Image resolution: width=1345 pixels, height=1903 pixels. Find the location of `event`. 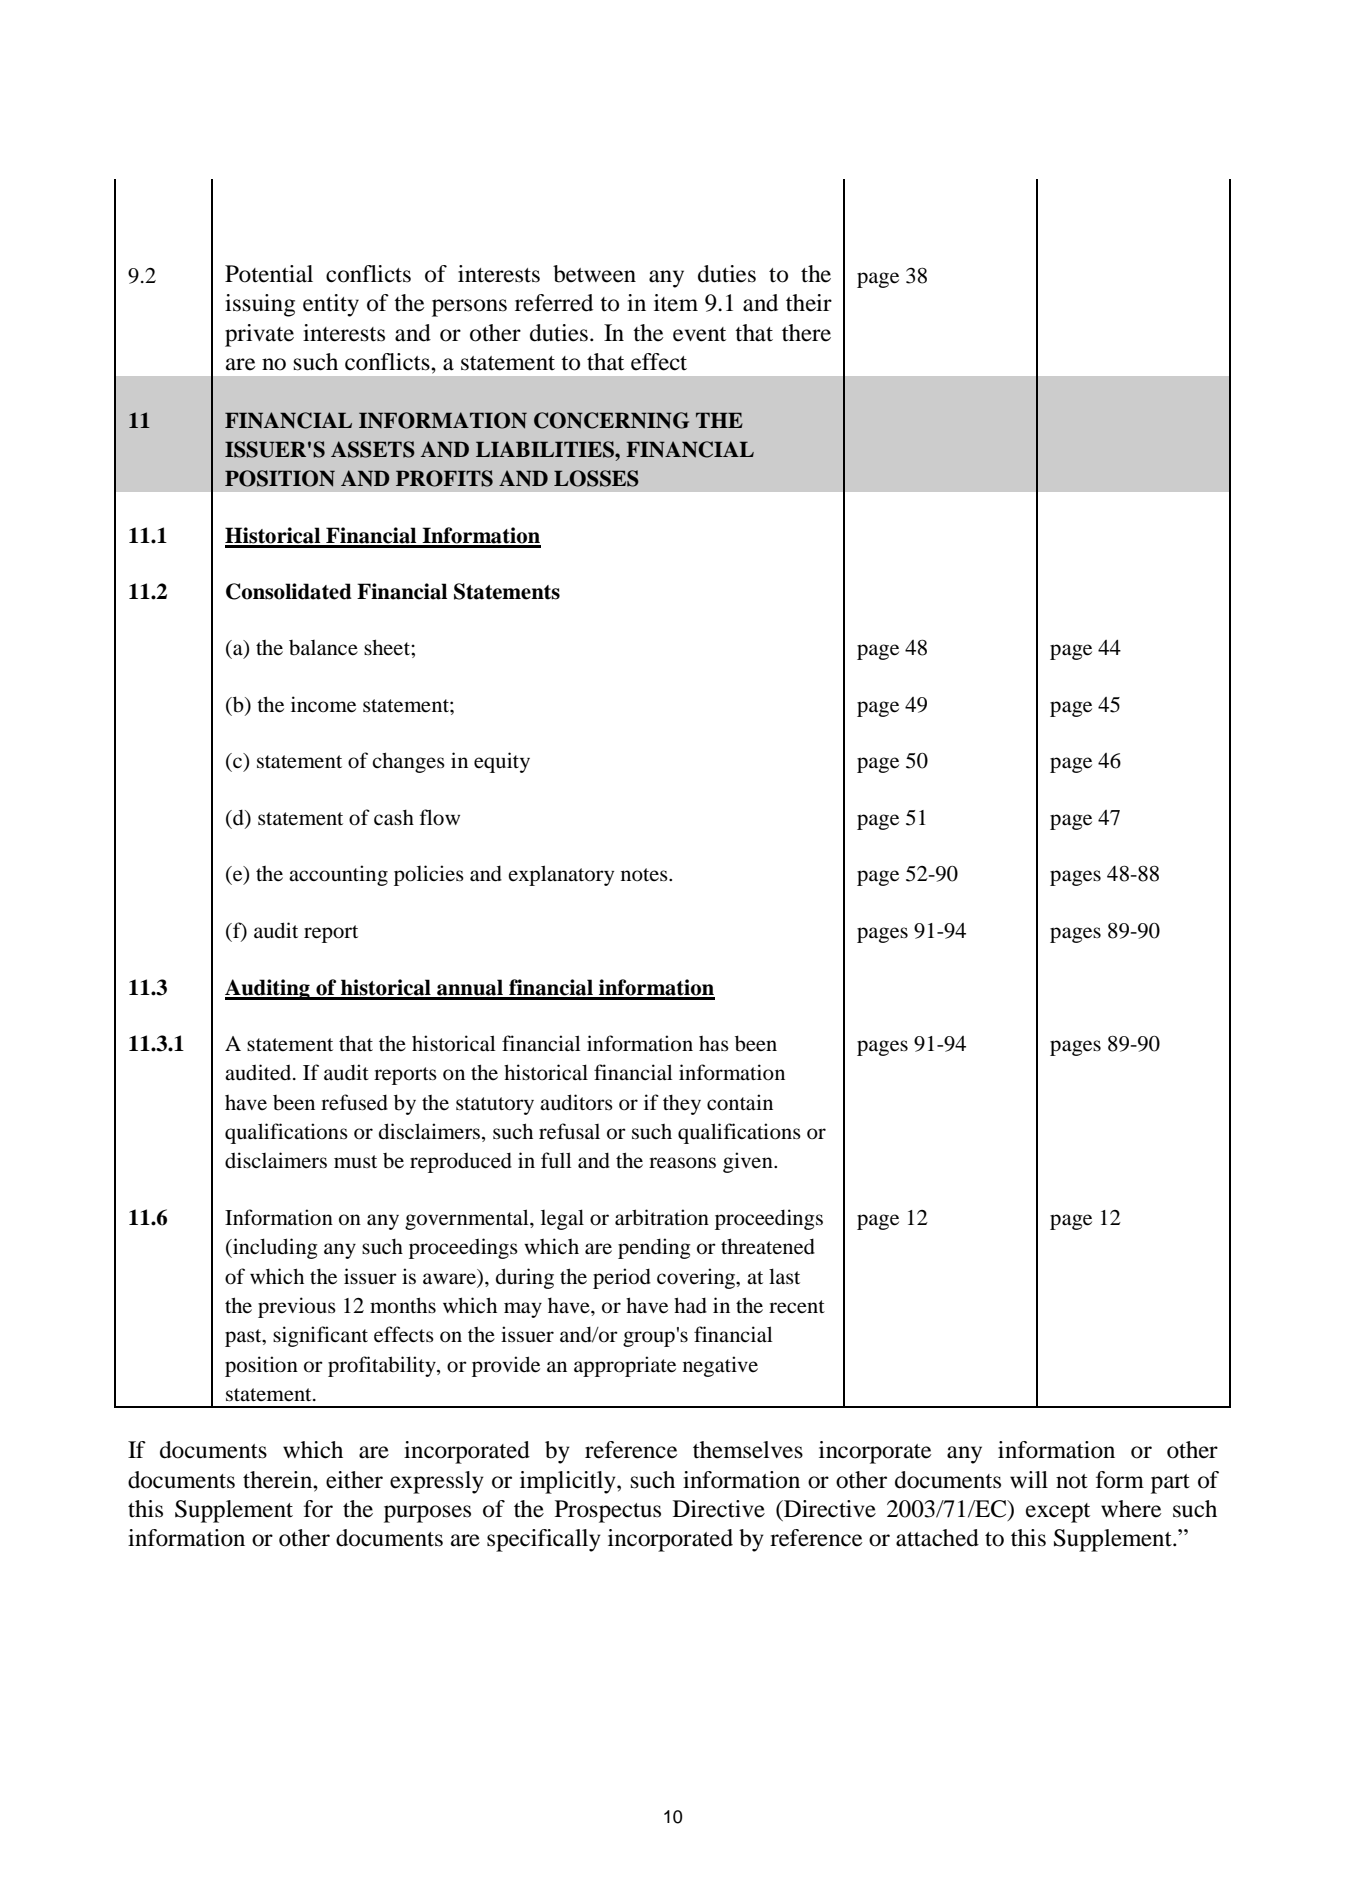

event is located at coordinates (699, 334).
